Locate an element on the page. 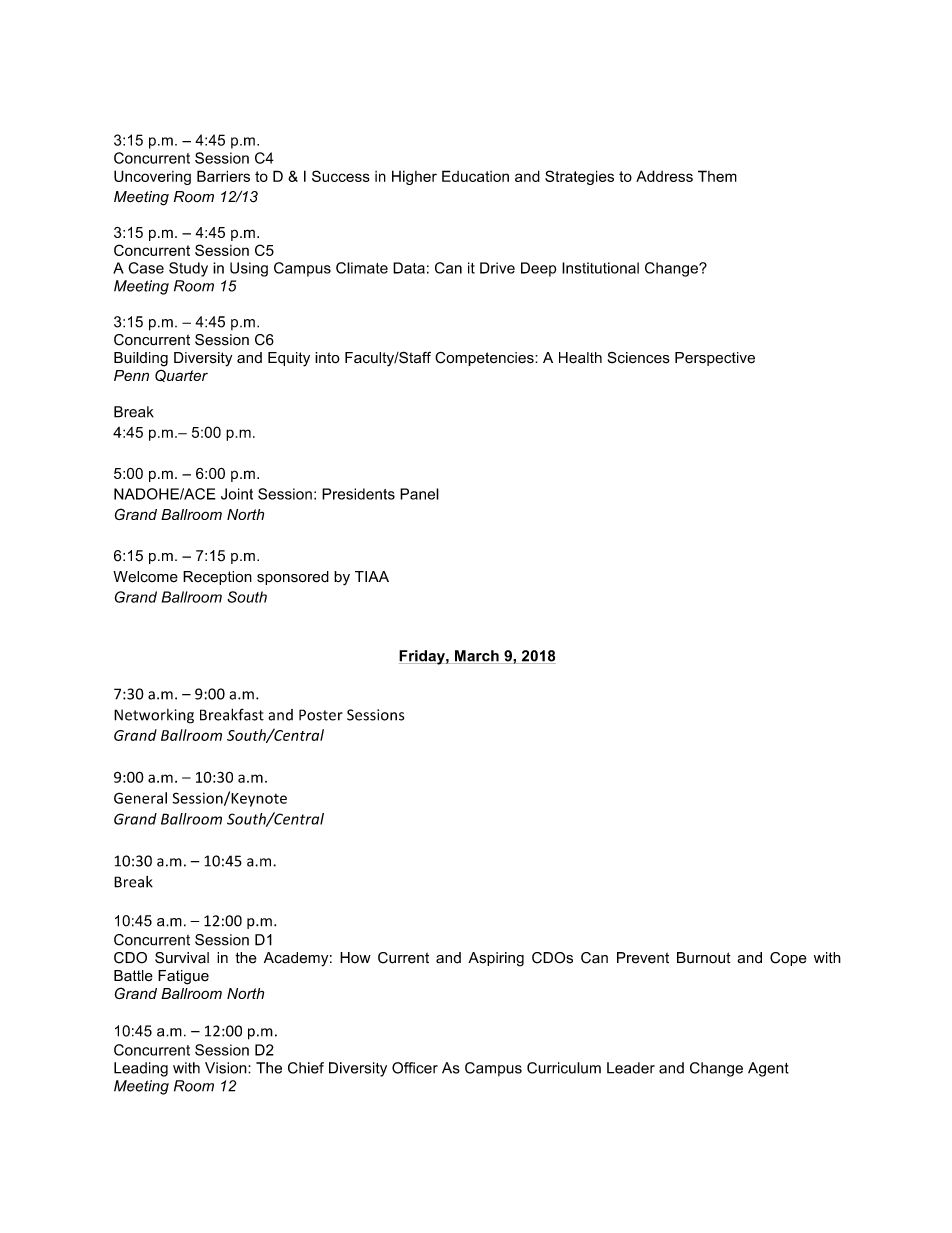 The image size is (952, 1233). Barriers is located at coordinates (223, 176).
